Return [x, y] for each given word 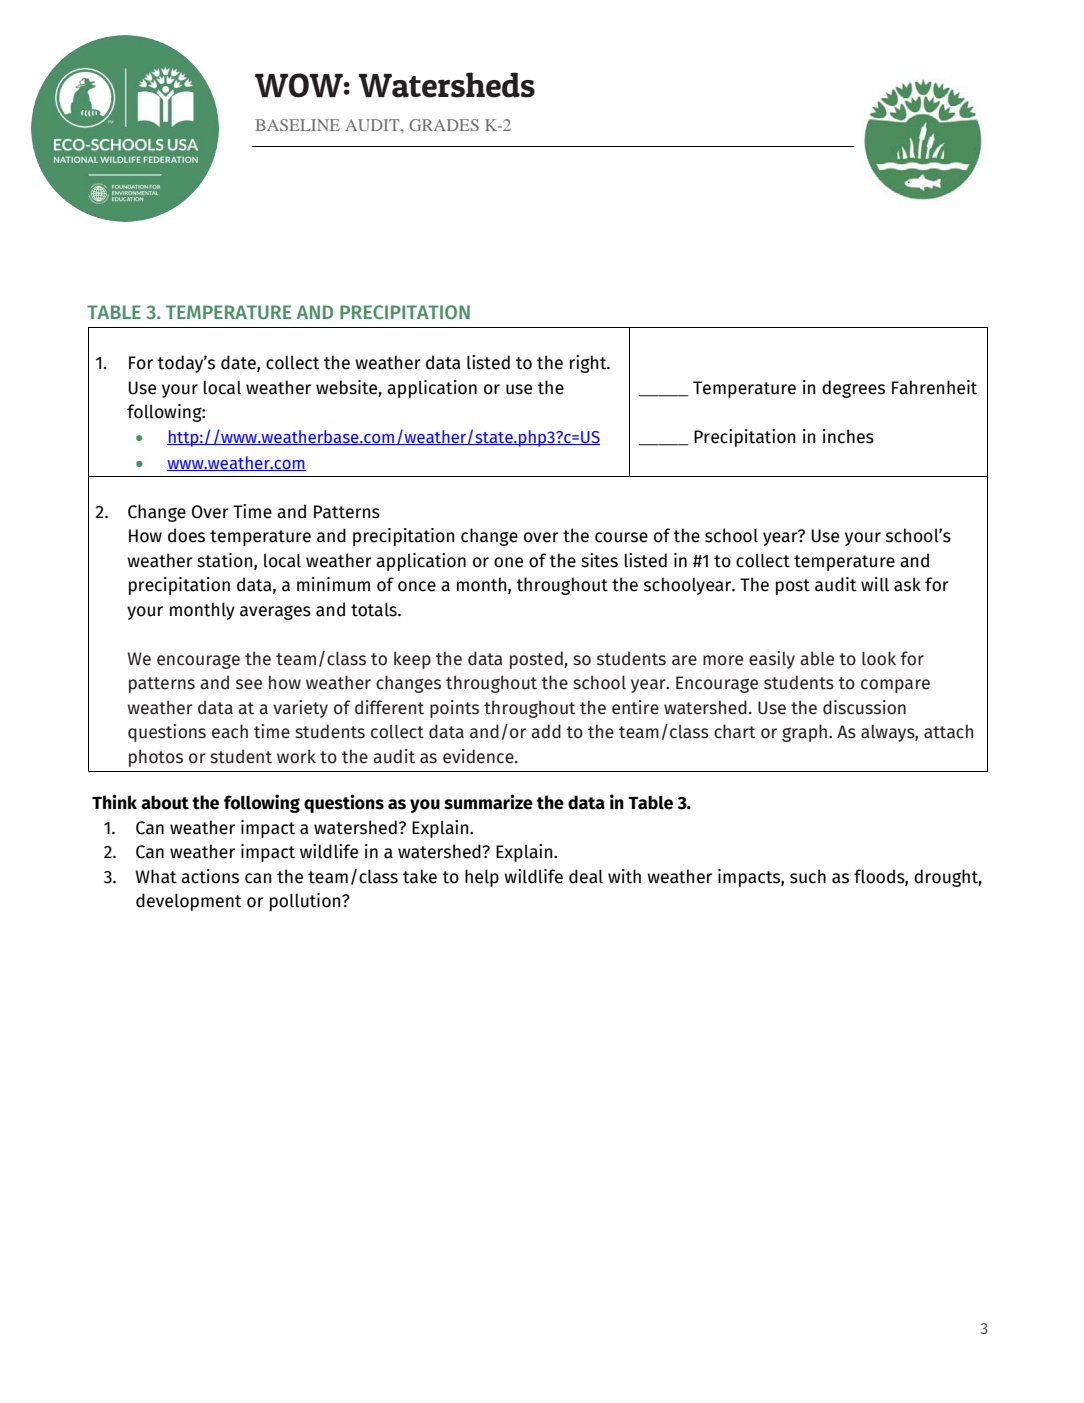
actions [210, 876]
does [186, 535]
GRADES [444, 125]
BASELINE [298, 125]
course [621, 537]
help [482, 878]
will [875, 584]
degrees [853, 389]
